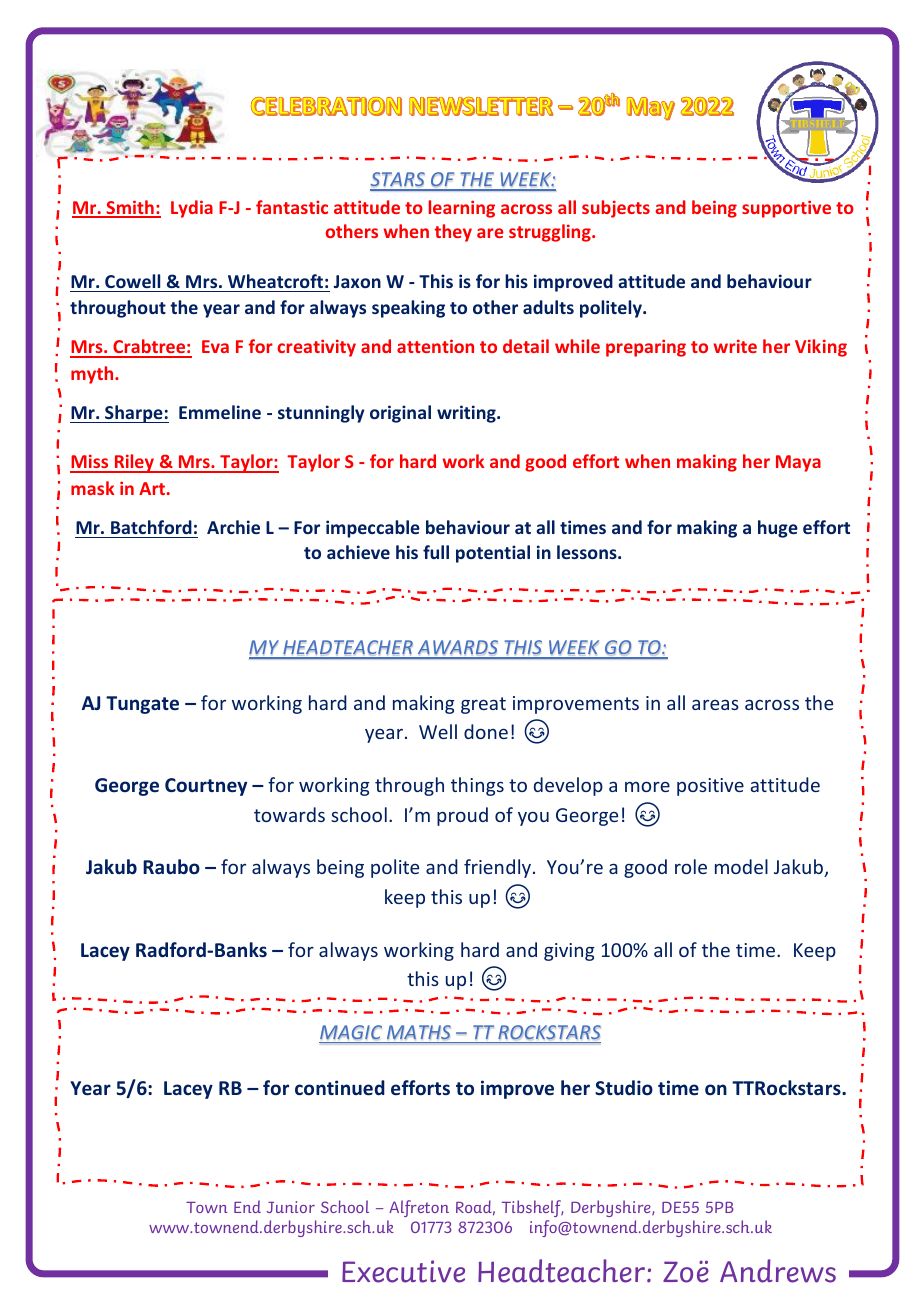  I want to click on they, so click(453, 233).
